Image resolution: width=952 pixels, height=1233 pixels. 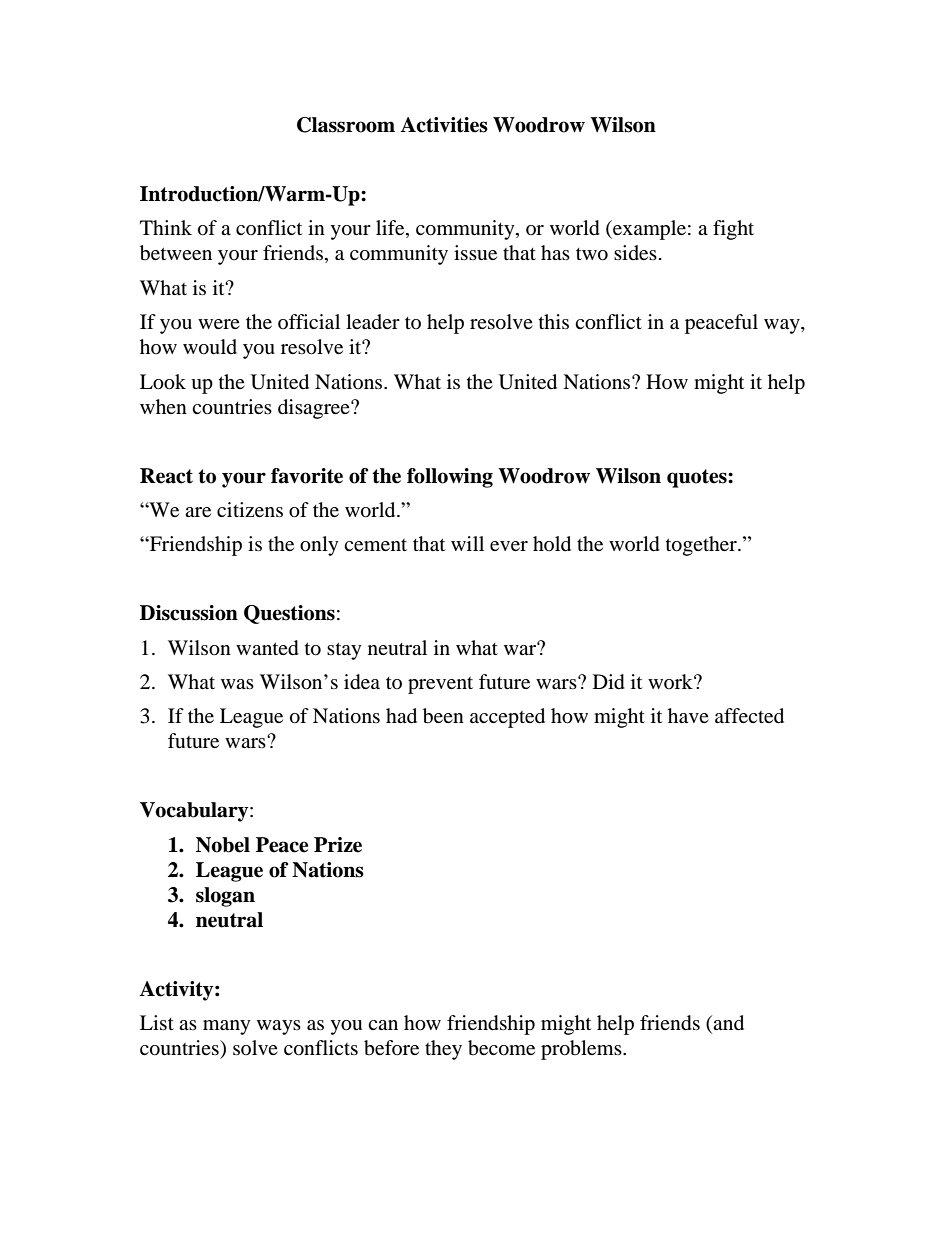 What do you see at coordinates (733, 230) in the screenshot?
I see `fight` at bounding box center [733, 230].
